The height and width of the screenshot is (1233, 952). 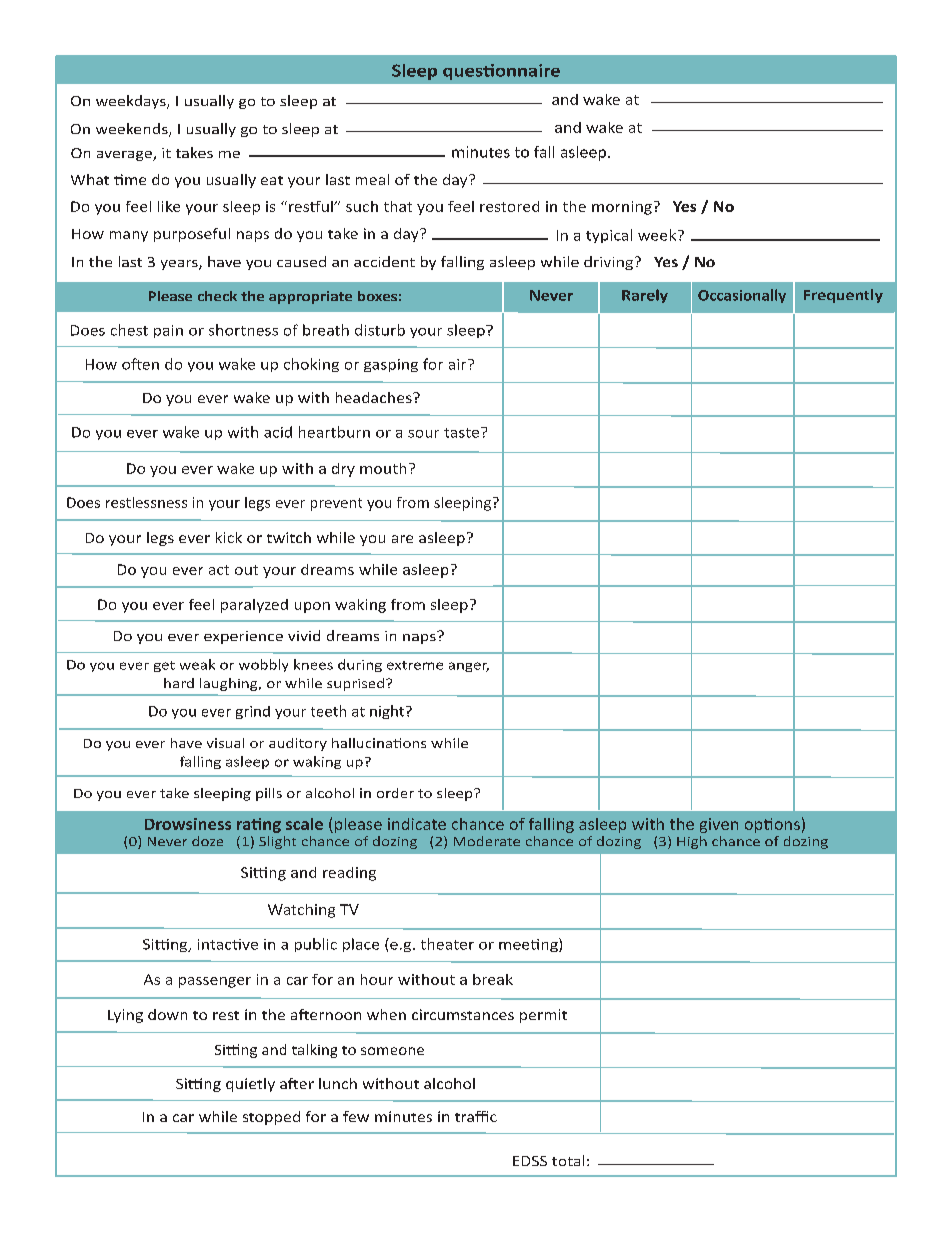 What do you see at coordinates (188, 824) in the screenshot?
I see `Drowsiness` at bounding box center [188, 824].
